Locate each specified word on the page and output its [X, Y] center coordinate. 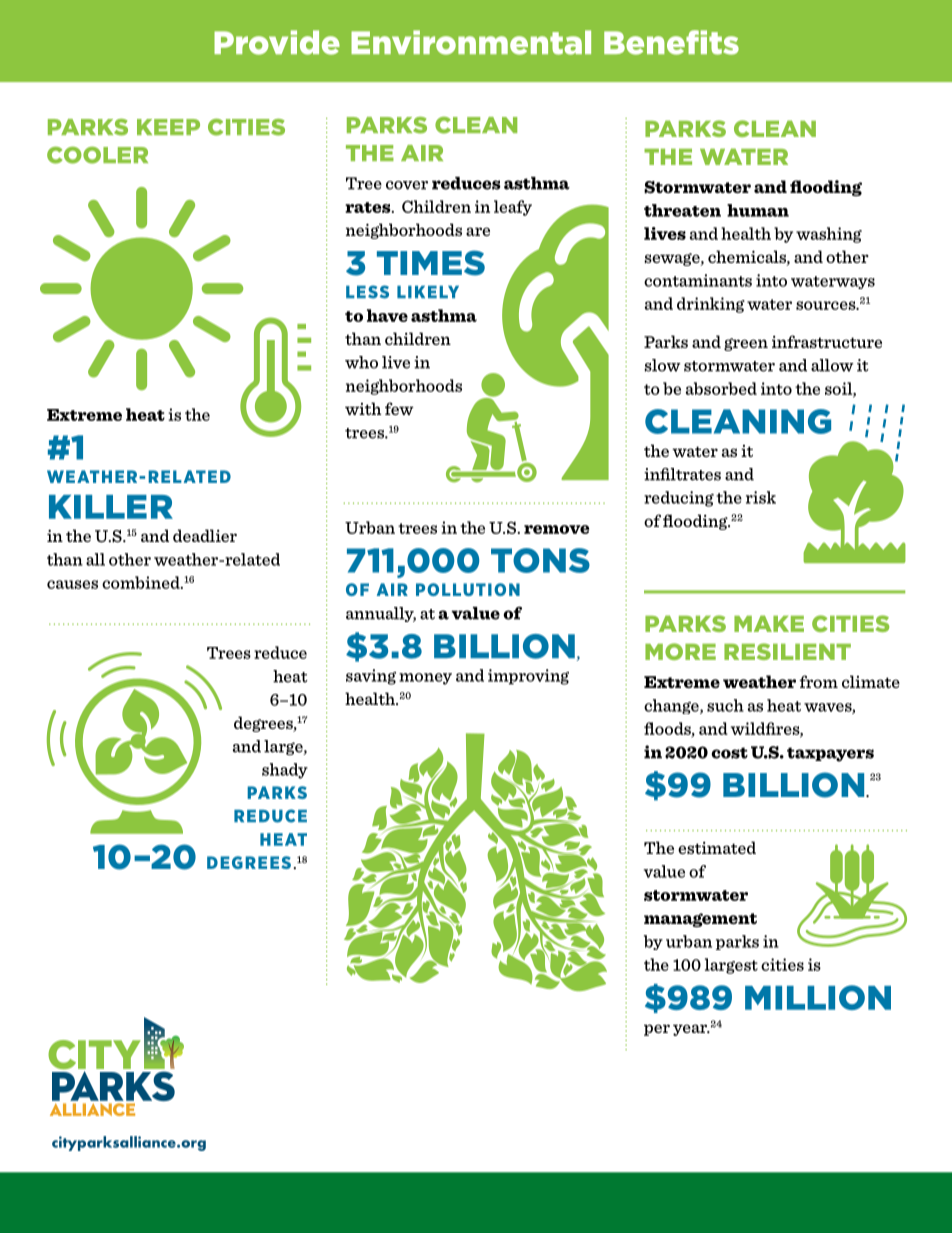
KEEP [168, 127]
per [657, 1030]
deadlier [205, 535]
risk [761, 497]
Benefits [671, 42]
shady [285, 771]
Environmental [471, 42]
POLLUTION [468, 589]
